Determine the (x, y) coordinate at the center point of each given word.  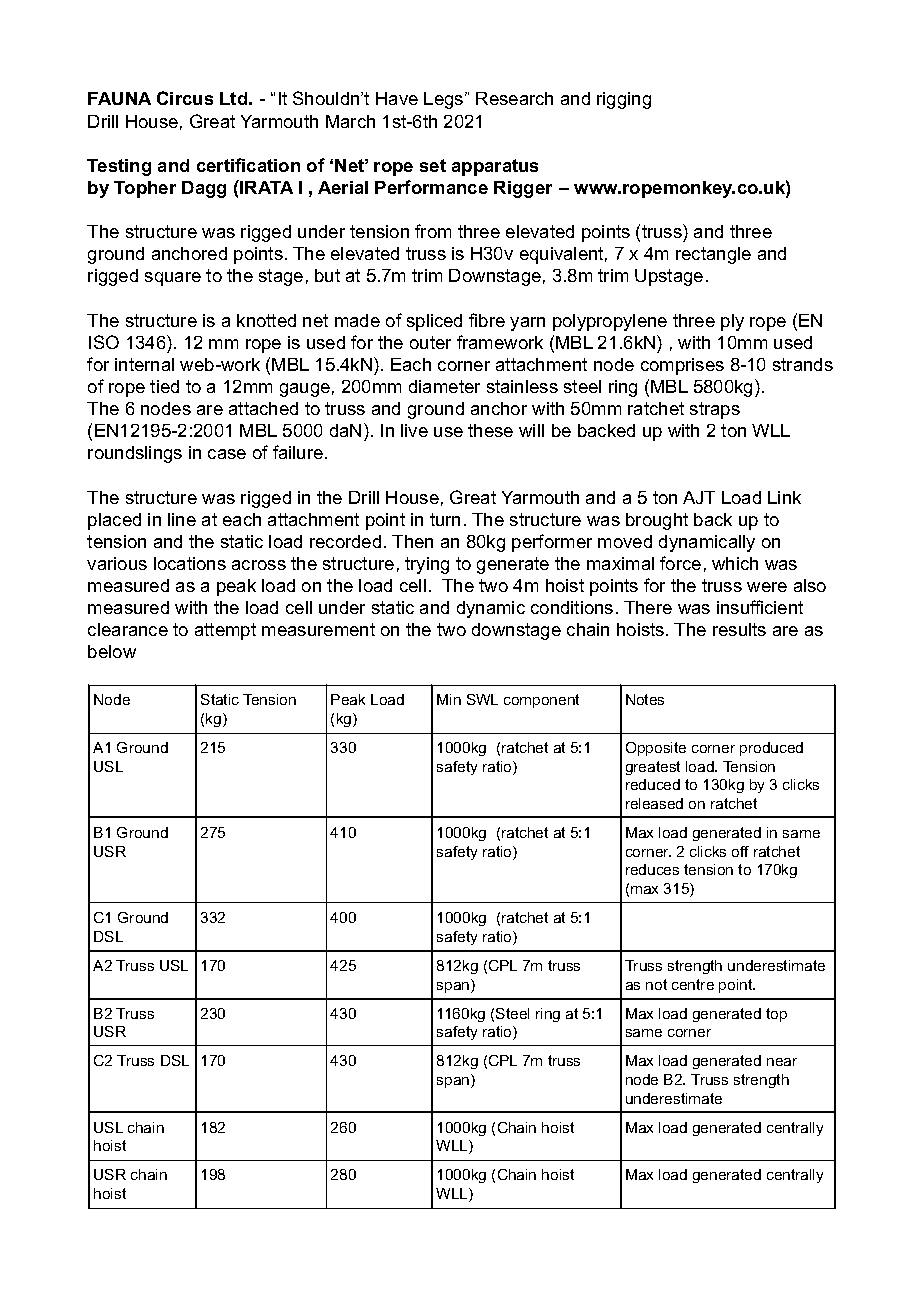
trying (427, 565)
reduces (652, 869)
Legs (445, 100)
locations (190, 563)
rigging (624, 100)
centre (693, 984)
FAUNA (119, 98)
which (735, 563)
